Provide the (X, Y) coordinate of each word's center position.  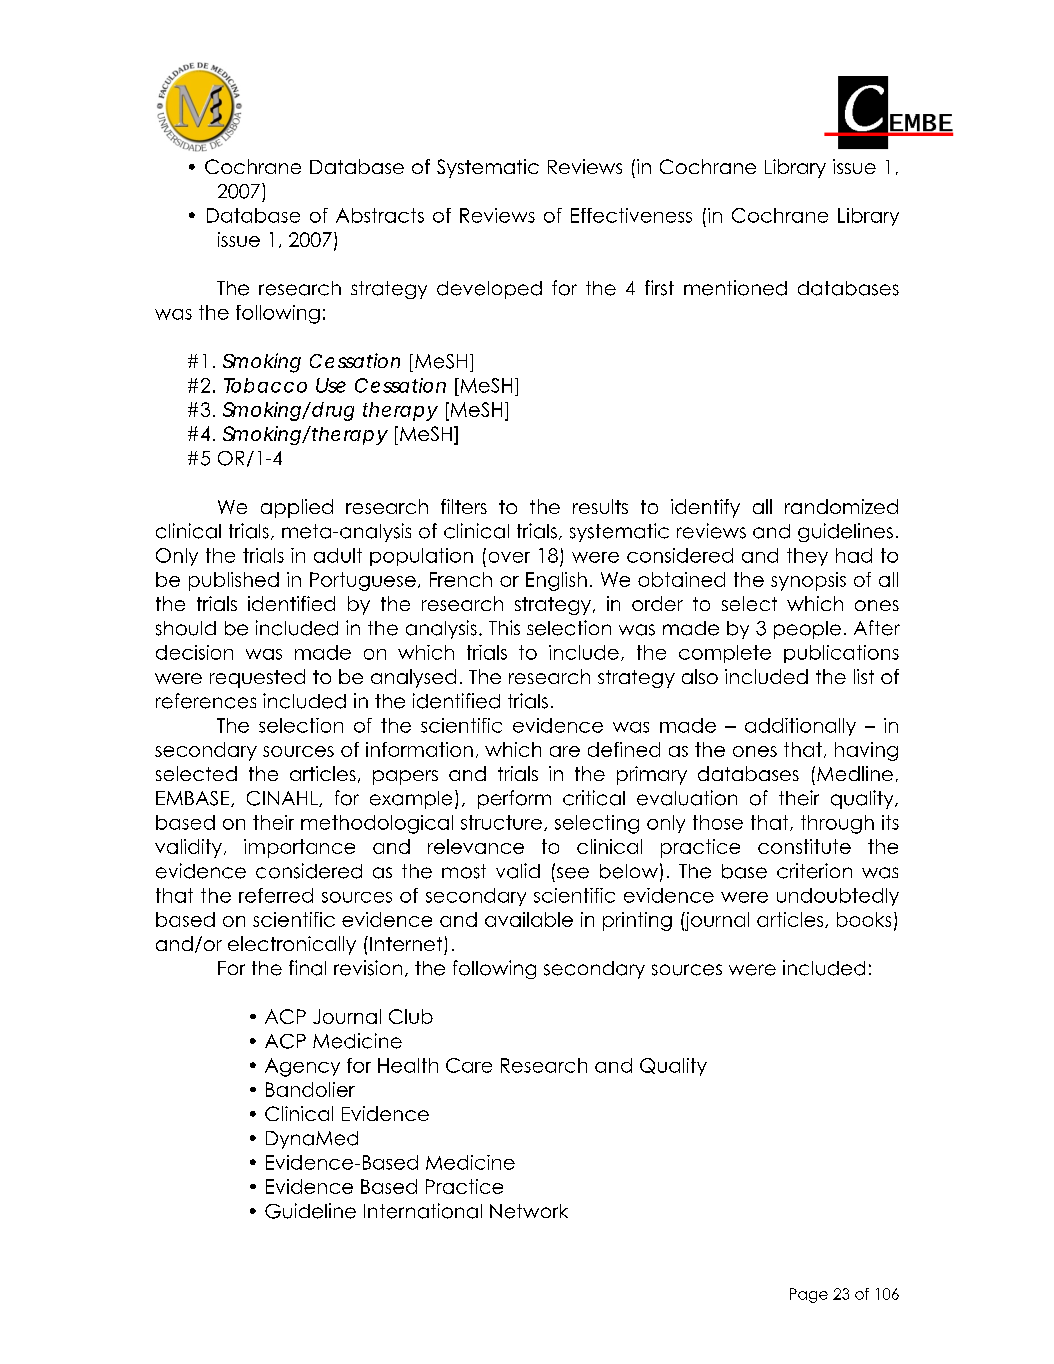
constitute (804, 846)
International (423, 1211)
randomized (841, 506)
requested (257, 678)
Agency (302, 1067)
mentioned (735, 288)
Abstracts (380, 215)
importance (299, 848)
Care (469, 1065)
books (864, 919)
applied (297, 508)
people (807, 630)
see (571, 872)
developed (489, 290)
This (504, 627)
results (600, 506)
